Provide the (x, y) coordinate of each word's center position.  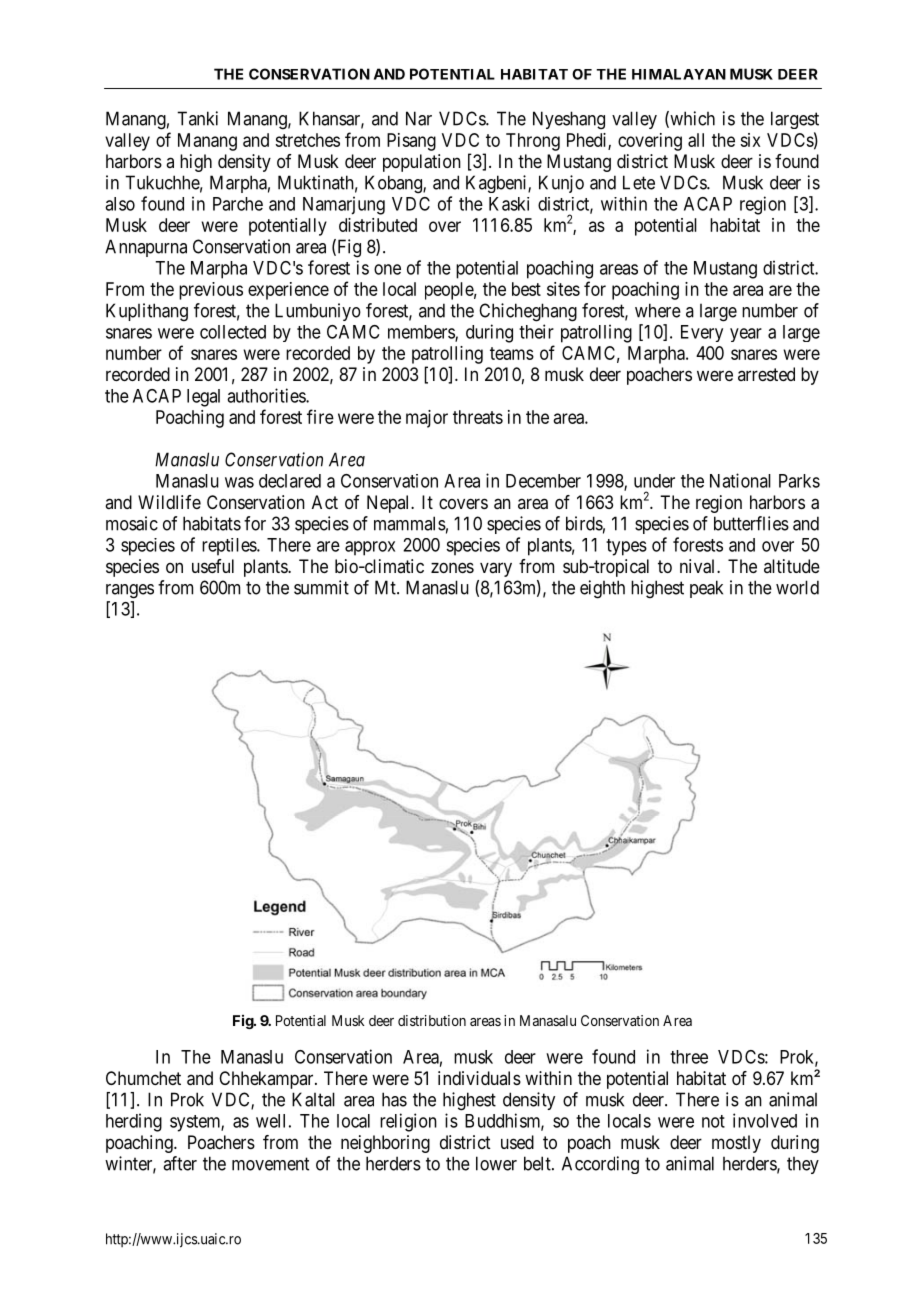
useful (213, 566)
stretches (307, 140)
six (750, 140)
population (422, 163)
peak (706, 589)
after (180, 1163)
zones (452, 567)
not (713, 1121)
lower (496, 1163)
